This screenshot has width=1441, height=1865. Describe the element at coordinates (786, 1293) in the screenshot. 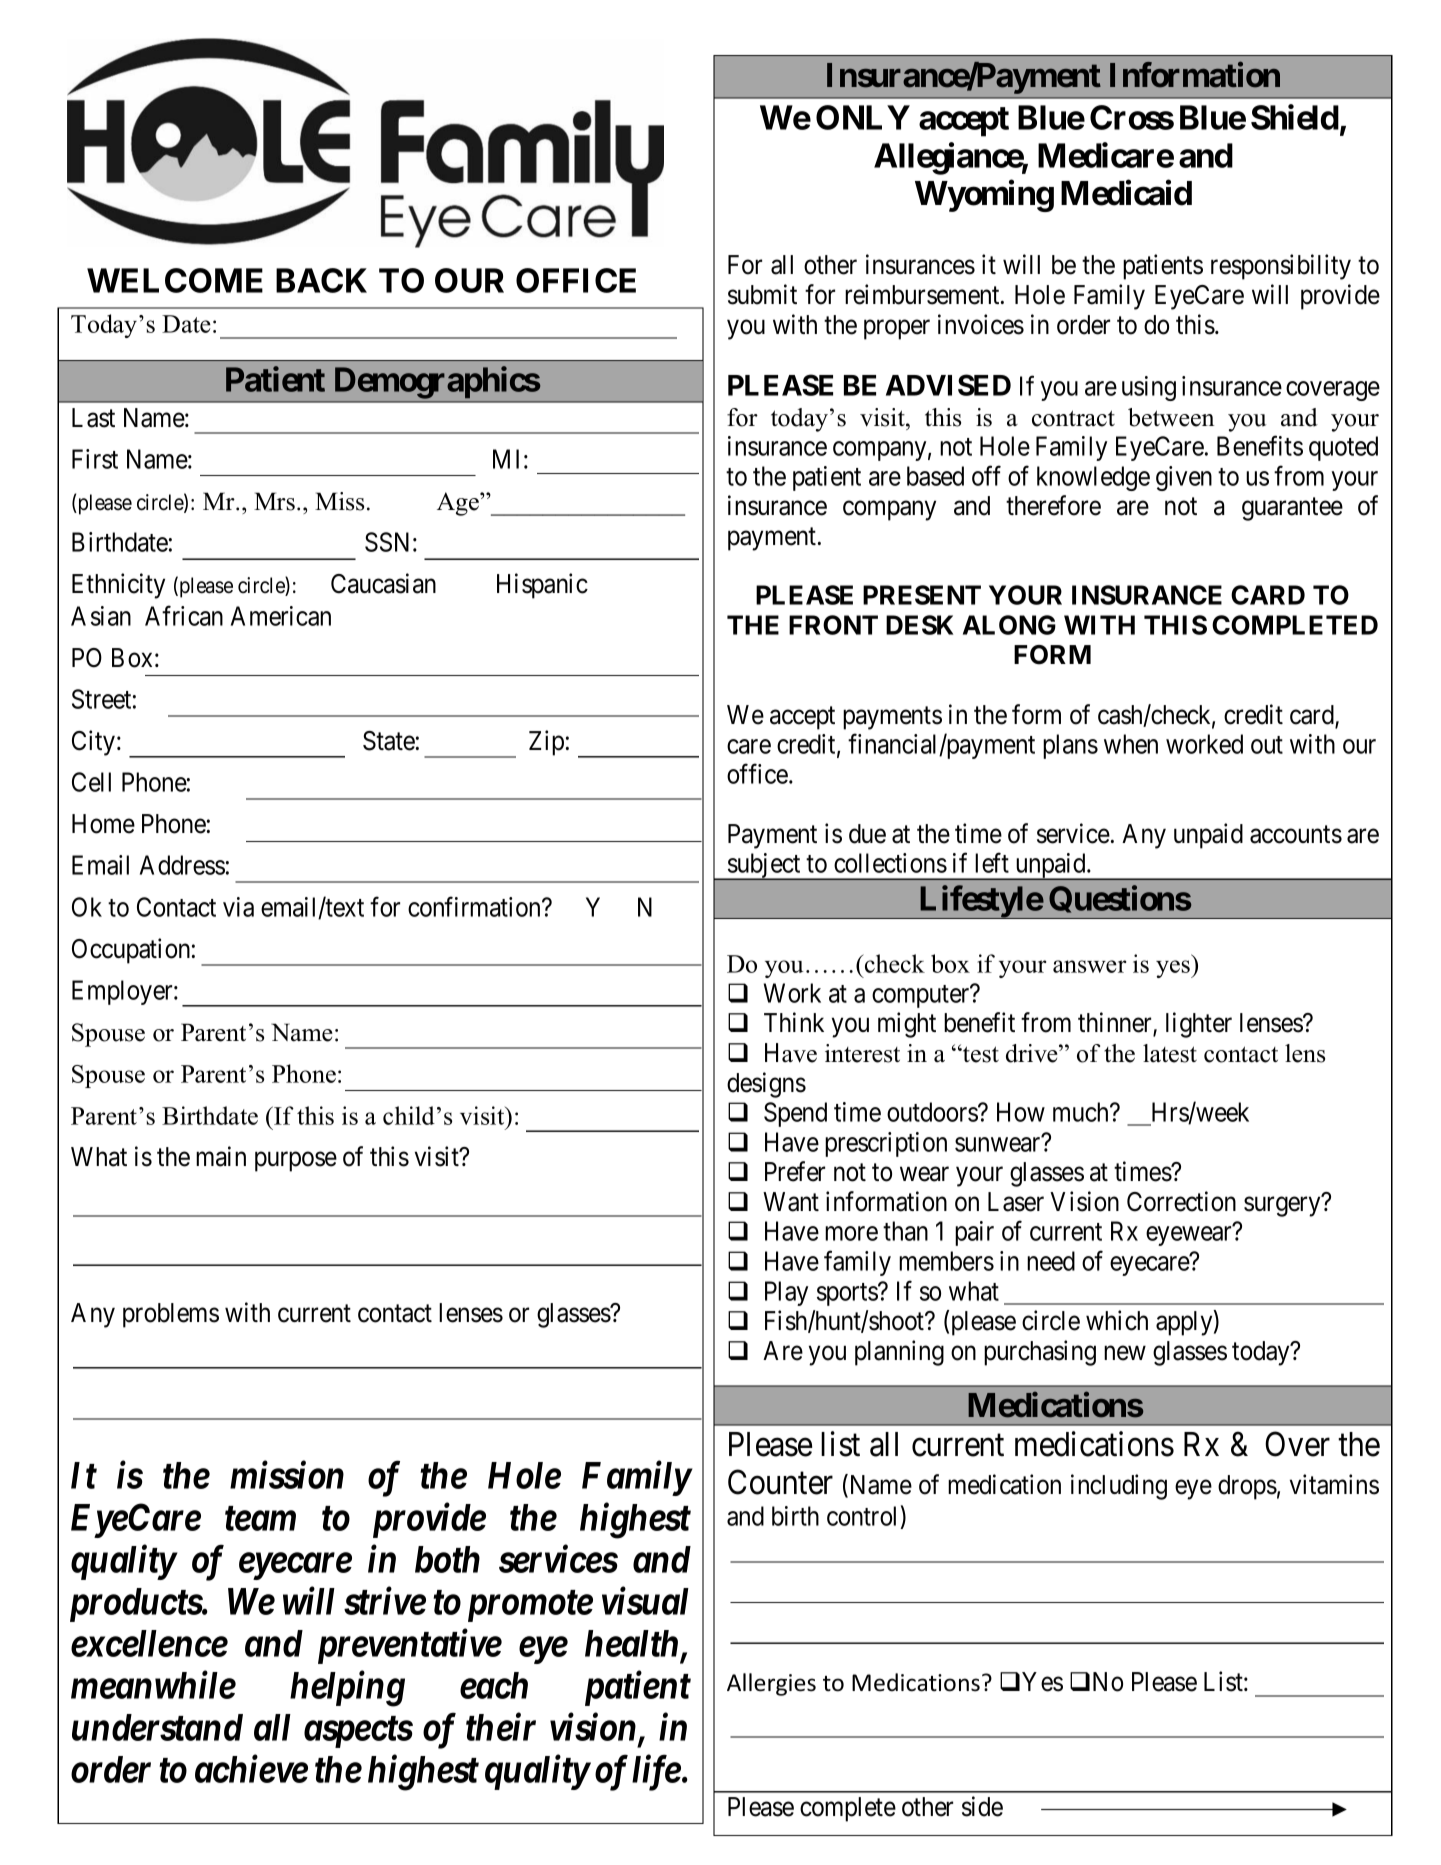

I see `Play` at that location.
